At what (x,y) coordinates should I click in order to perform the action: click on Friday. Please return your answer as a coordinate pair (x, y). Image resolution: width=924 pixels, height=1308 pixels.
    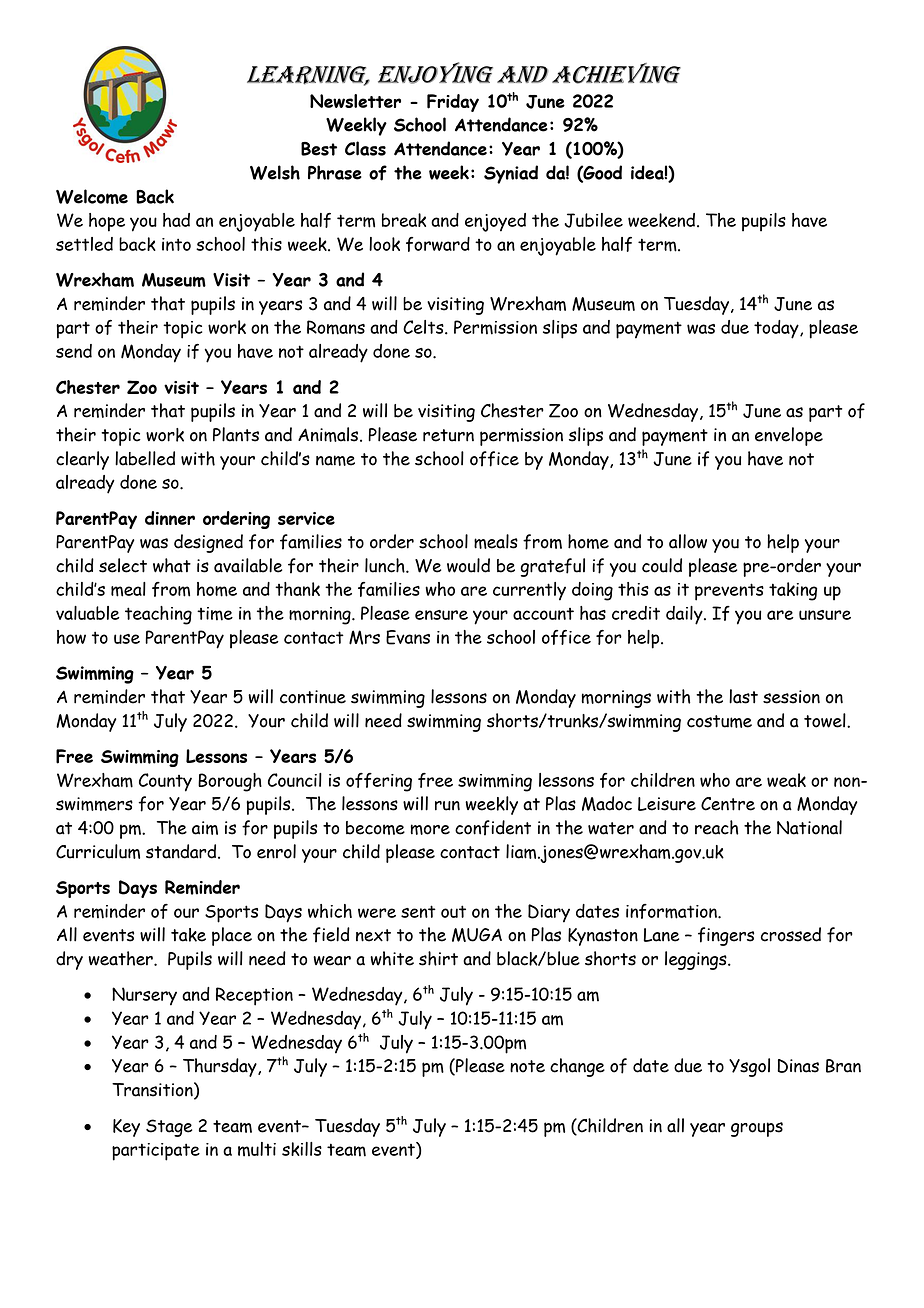
    Looking at the image, I should click on (453, 103).
